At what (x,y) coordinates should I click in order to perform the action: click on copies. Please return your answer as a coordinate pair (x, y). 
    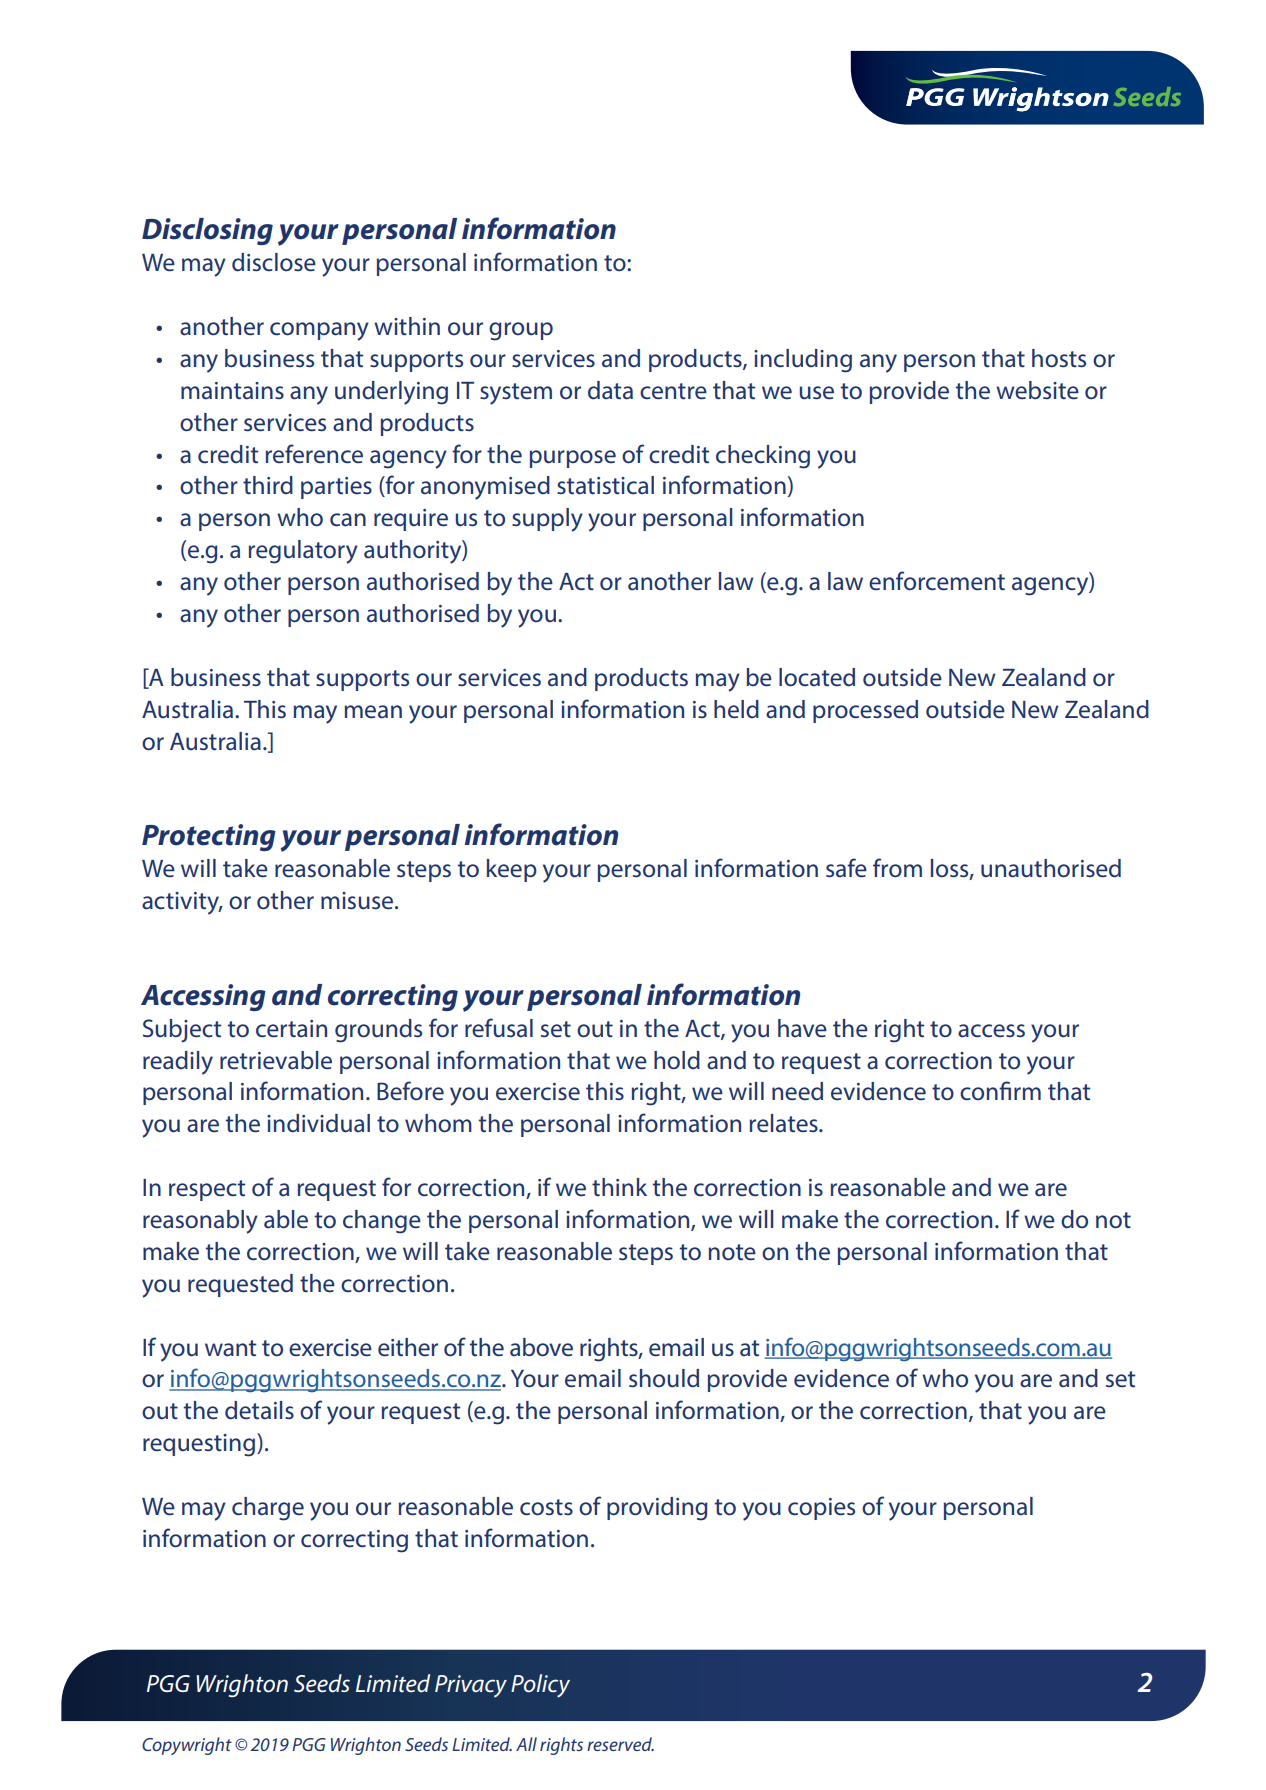
    Looking at the image, I should click on (821, 1509).
